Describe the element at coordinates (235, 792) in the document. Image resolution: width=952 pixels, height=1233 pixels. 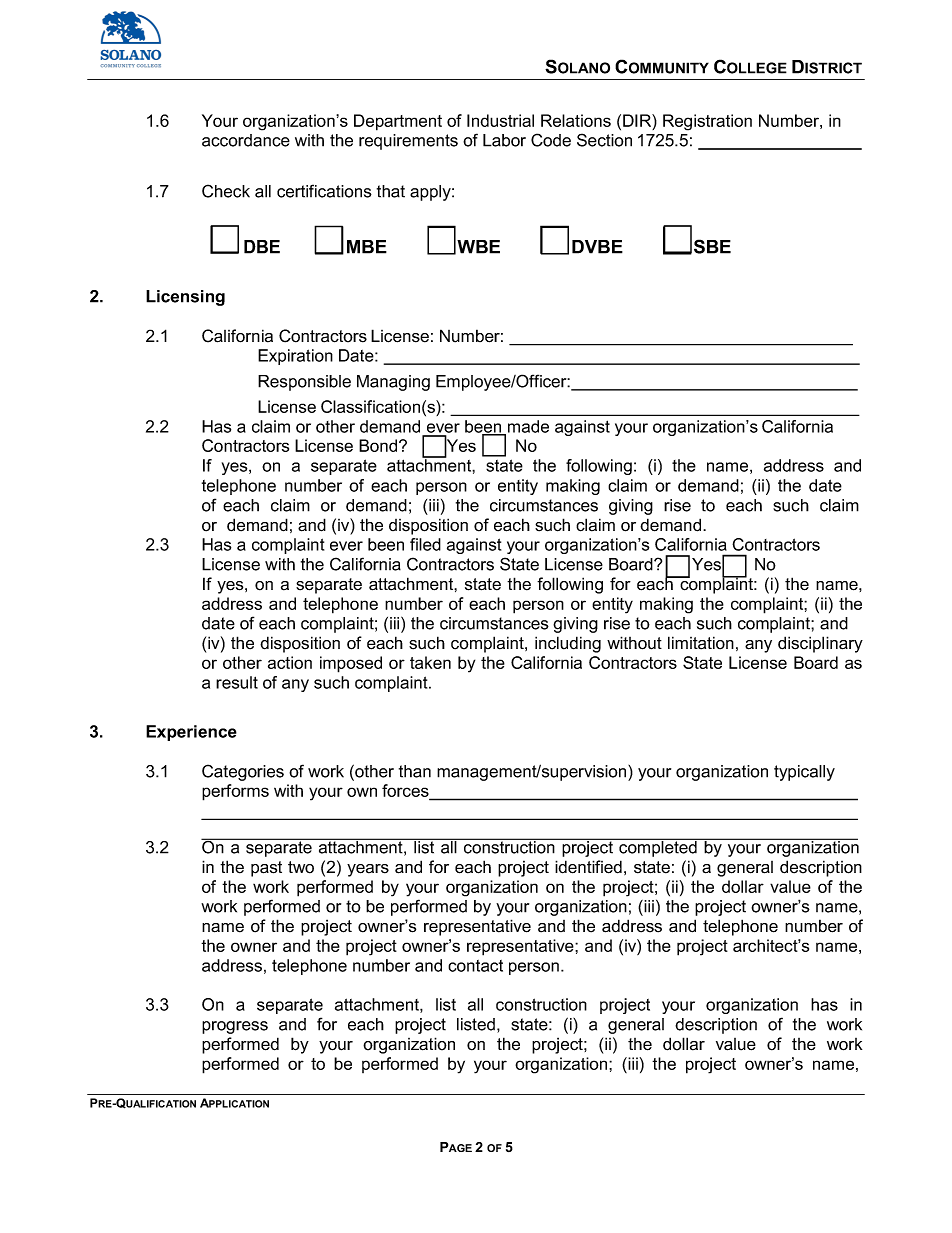
I see `performs` at that location.
